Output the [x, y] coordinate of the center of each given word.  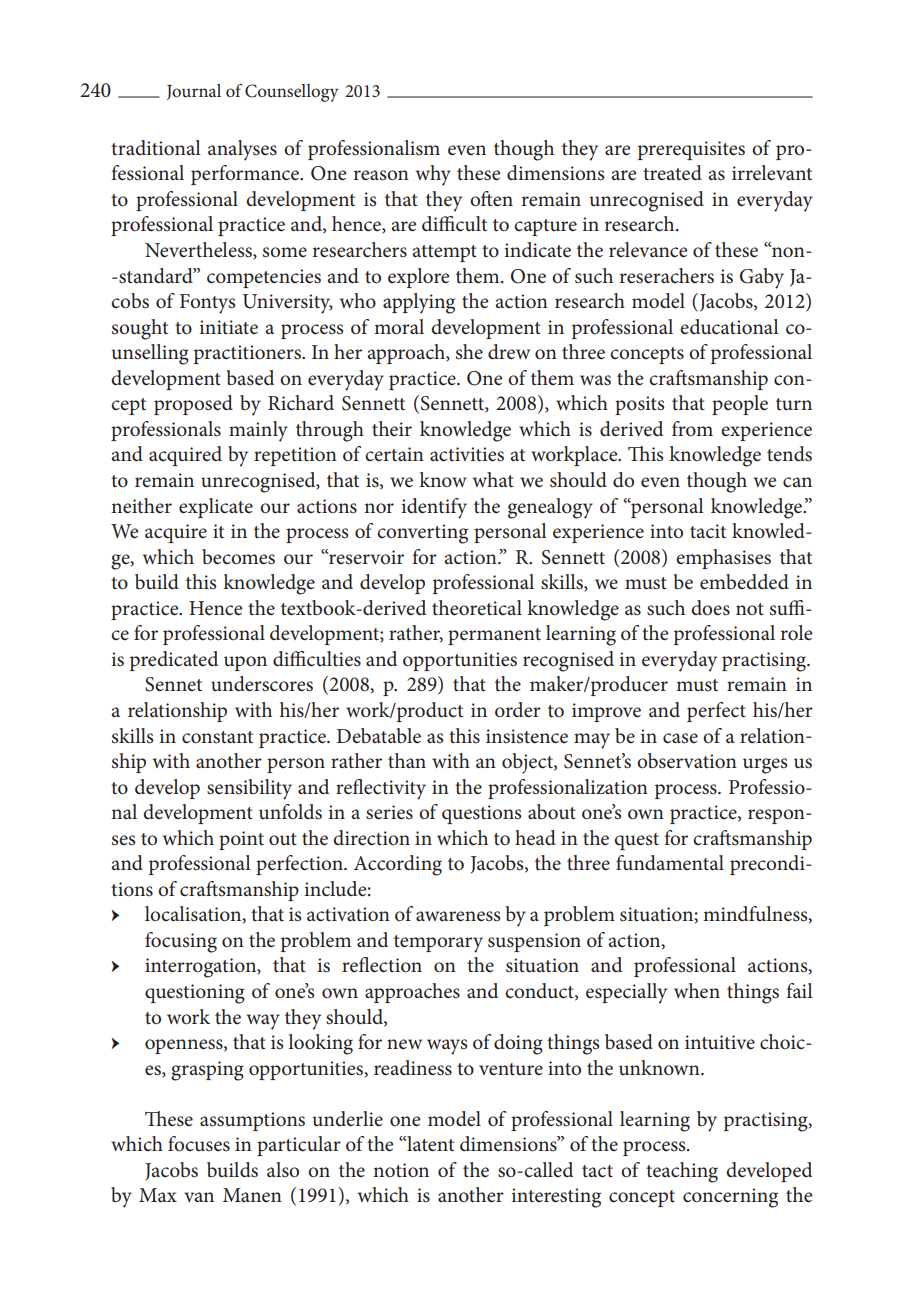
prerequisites [691, 150]
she [469, 352]
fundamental [670, 863]
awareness [458, 916]
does [710, 608]
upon [245, 663]
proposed [193, 405]
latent [429, 1144]
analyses [242, 150]
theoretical [477, 608]
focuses [199, 1144]
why [433, 175]
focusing [181, 942]
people [740, 405]
